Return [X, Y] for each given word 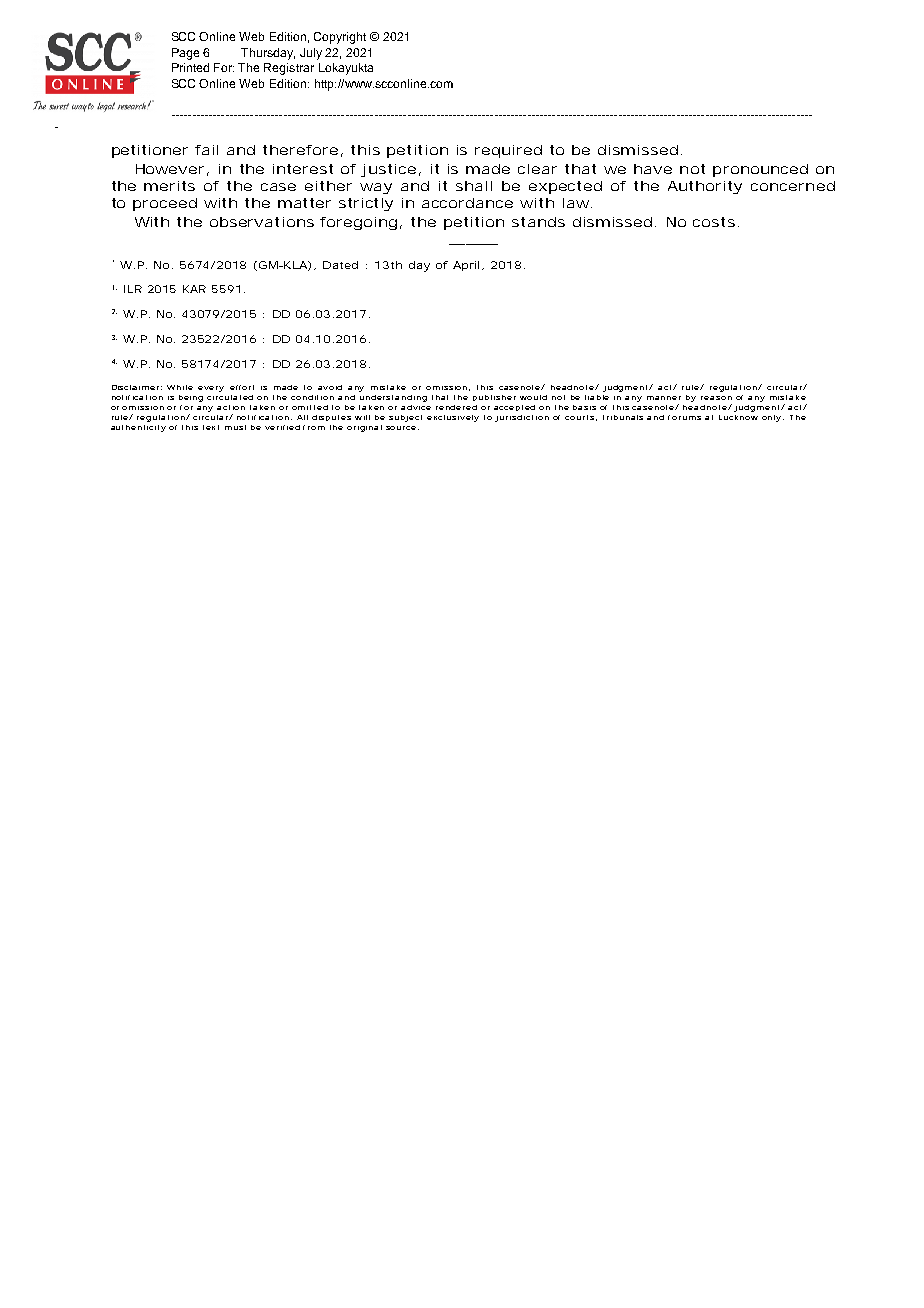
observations [262, 222]
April [466, 266]
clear [537, 169]
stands [538, 222]
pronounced [760, 170]
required [508, 151]
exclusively [453, 418]
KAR [194, 289]
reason [716, 398]
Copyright [340, 38]
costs [714, 222]
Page [185, 54]
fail [206, 150]
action [231, 407]
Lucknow [738, 417]
